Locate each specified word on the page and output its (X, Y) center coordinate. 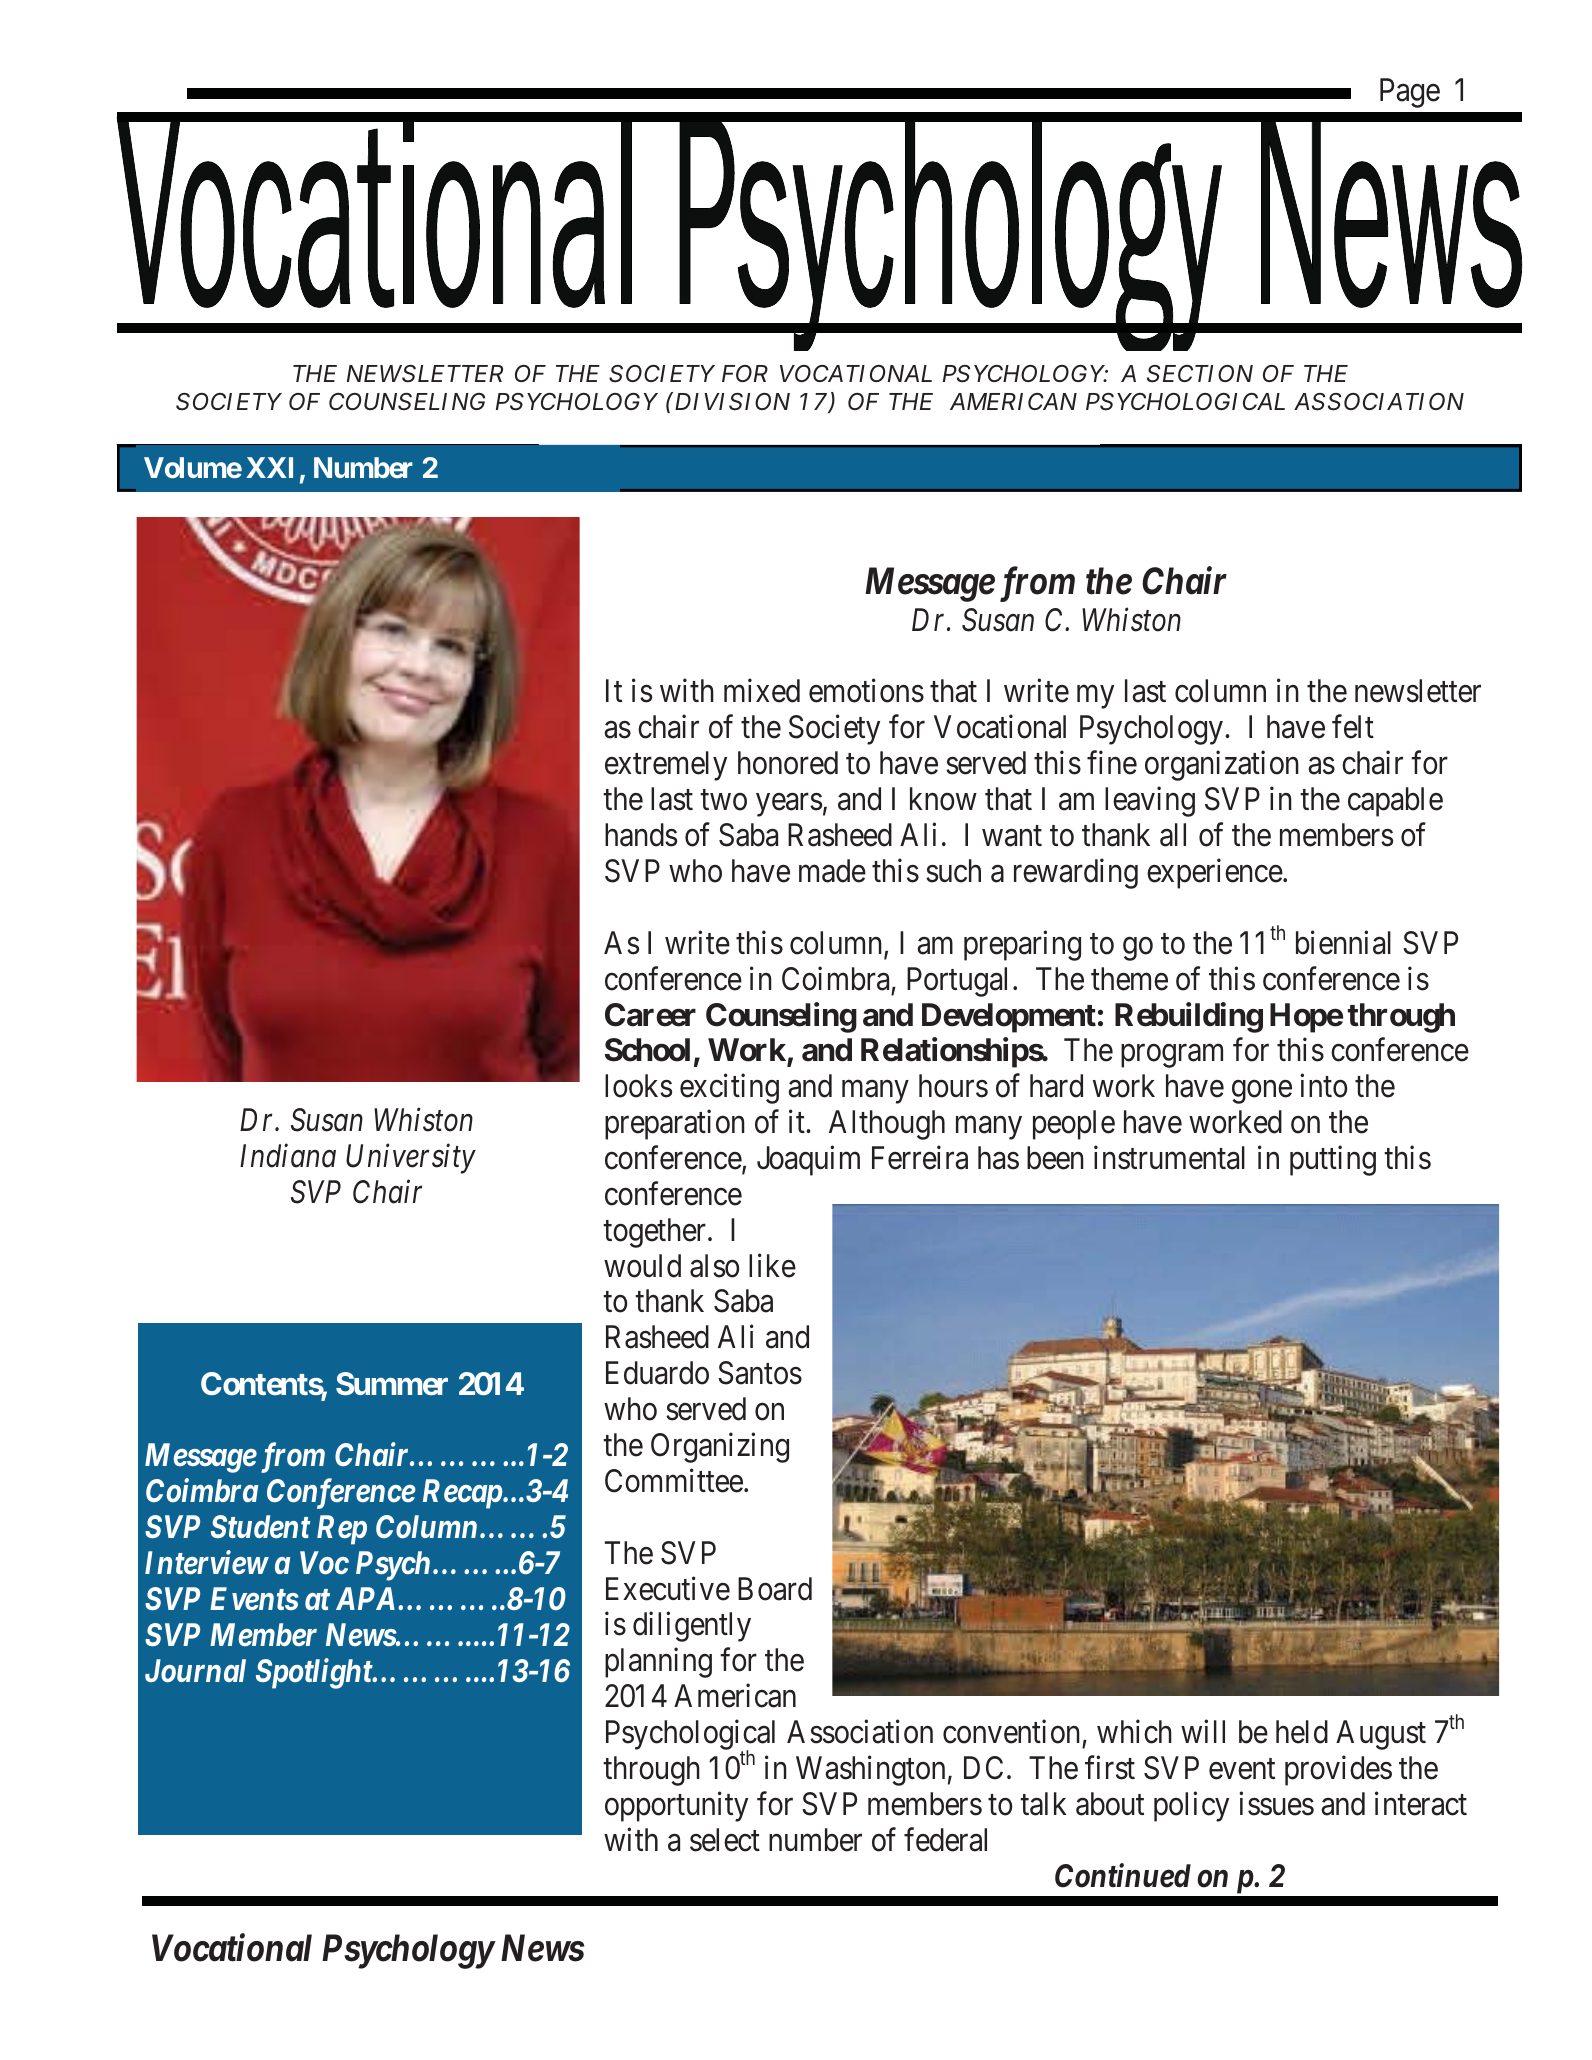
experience (1215, 874)
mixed (762, 691)
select (725, 1840)
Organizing (720, 1448)
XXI (269, 467)
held (1302, 1732)
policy (1191, 1807)
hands (641, 835)
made (832, 871)
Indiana (288, 1156)
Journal (195, 1671)
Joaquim (808, 1161)
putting (1333, 1161)
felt (1353, 727)
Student (260, 1527)
